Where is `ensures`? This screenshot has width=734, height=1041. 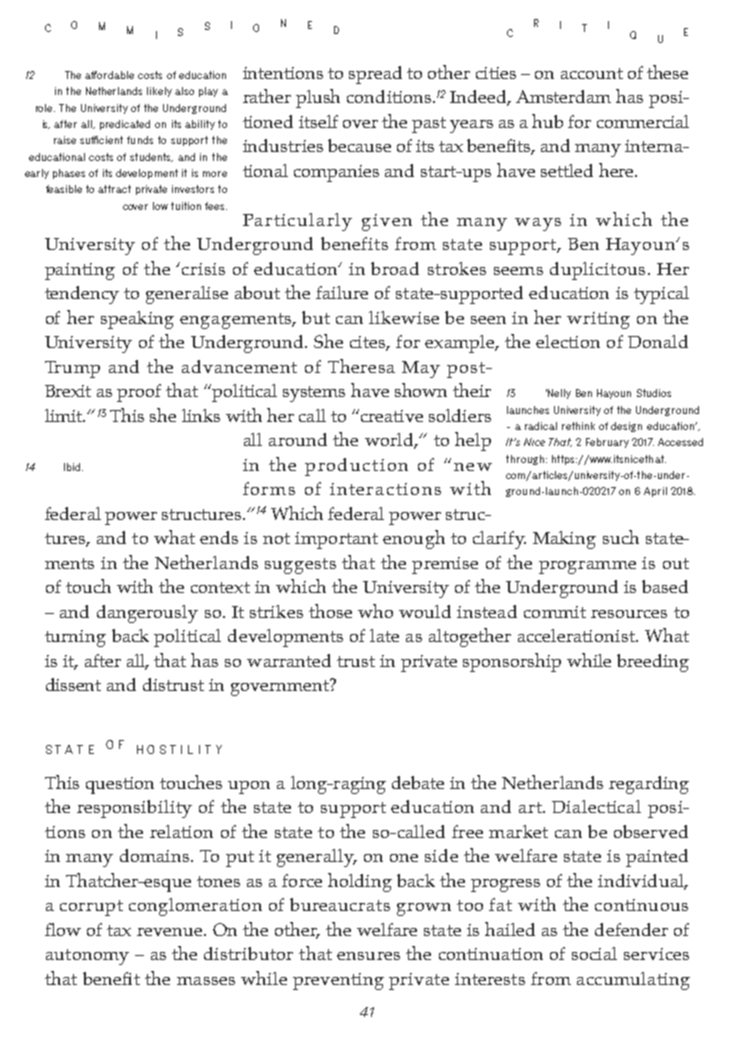
ensures is located at coordinates (368, 956).
